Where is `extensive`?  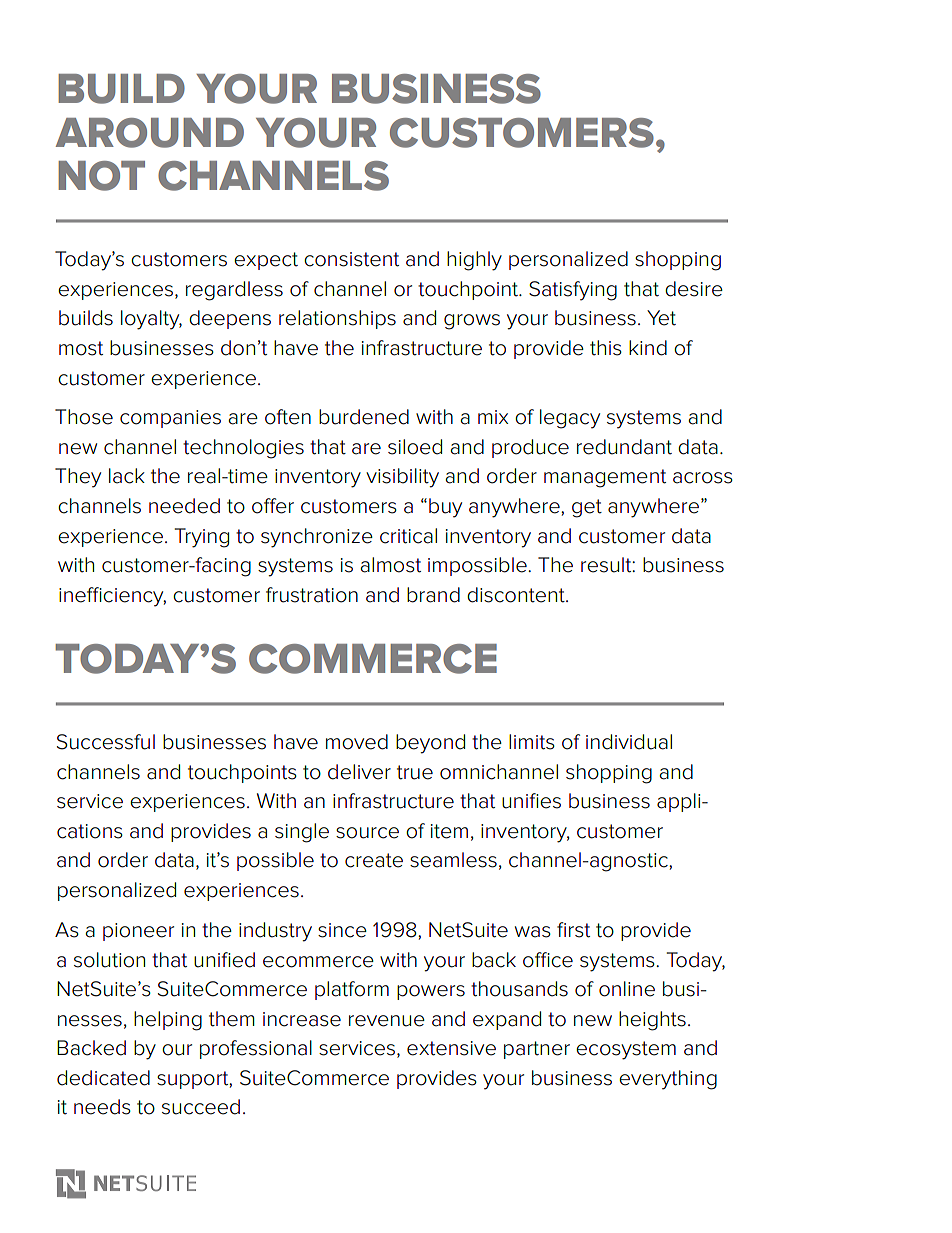 extensive is located at coordinates (451, 1048).
